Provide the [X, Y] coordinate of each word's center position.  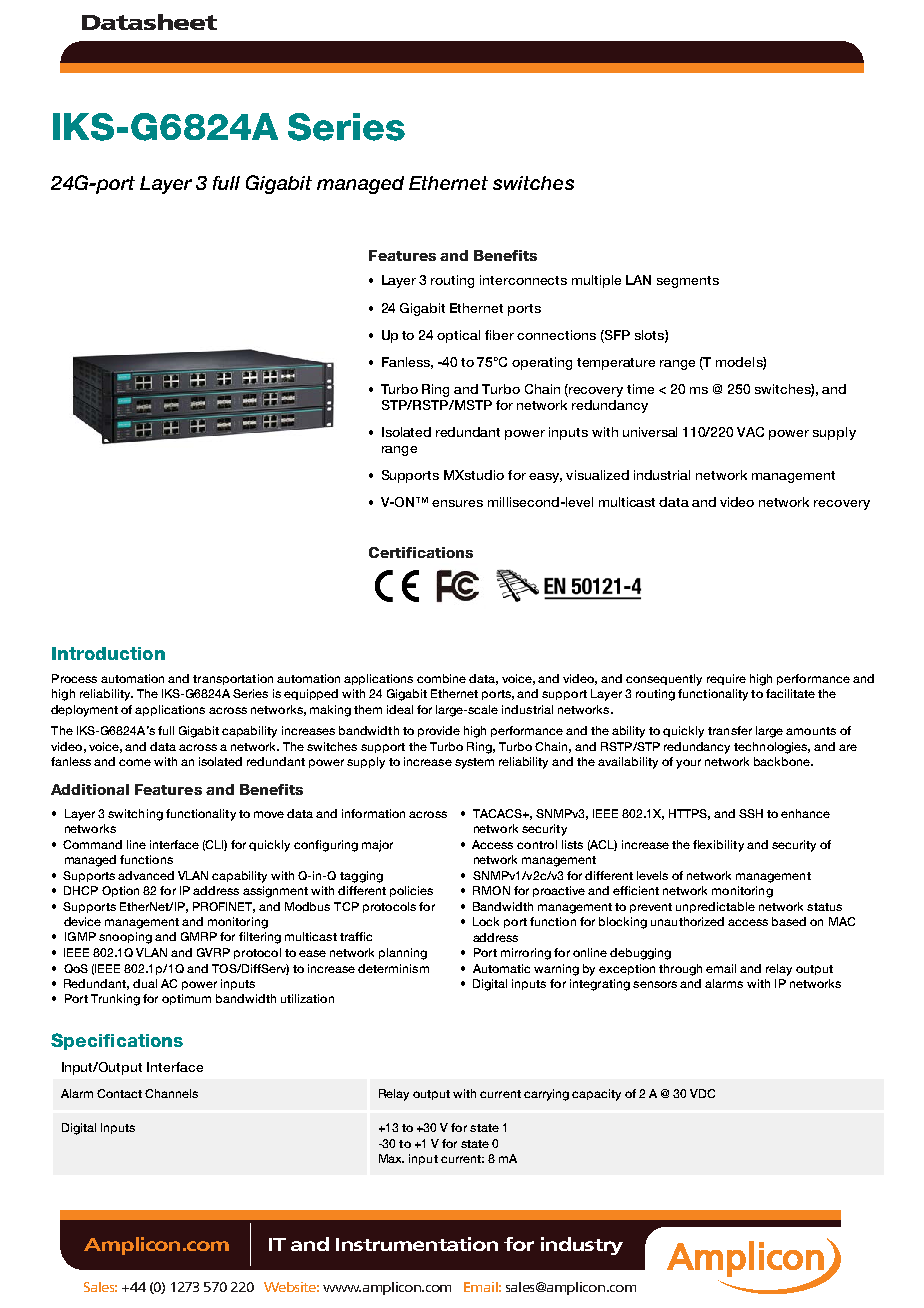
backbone [783, 761]
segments [688, 282]
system [474, 763]
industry [582, 1246]
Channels [171, 1093]
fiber [499, 335]
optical [458, 336]
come [135, 762]
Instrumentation [417, 1244]
